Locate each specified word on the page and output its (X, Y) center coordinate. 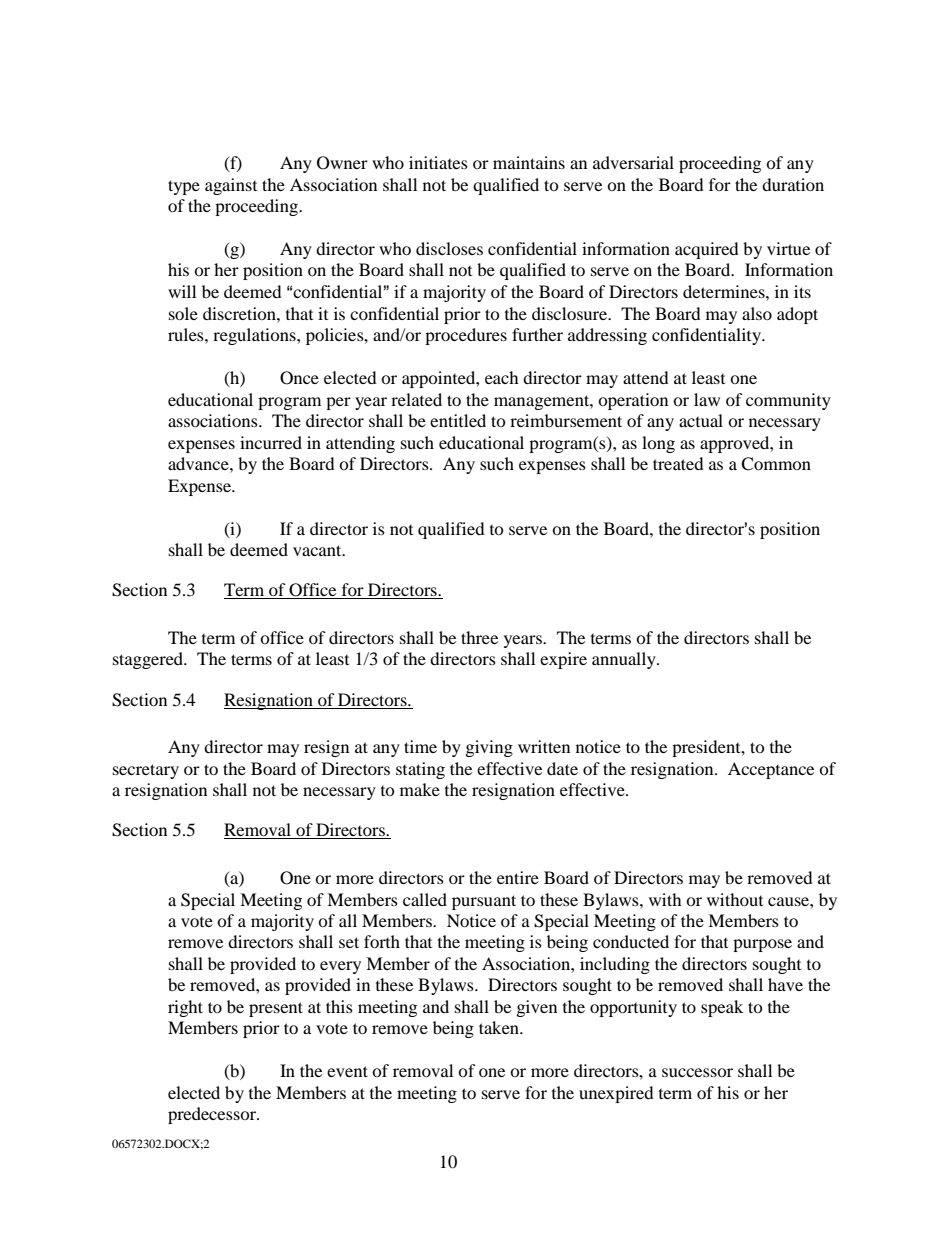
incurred (271, 442)
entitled (458, 420)
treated (678, 463)
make (420, 789)
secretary (146, 771)
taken (500, 1027)
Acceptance (771, 770)
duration (793, 184)
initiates (438, 162)
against (231, 186)
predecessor (213, 1115)
